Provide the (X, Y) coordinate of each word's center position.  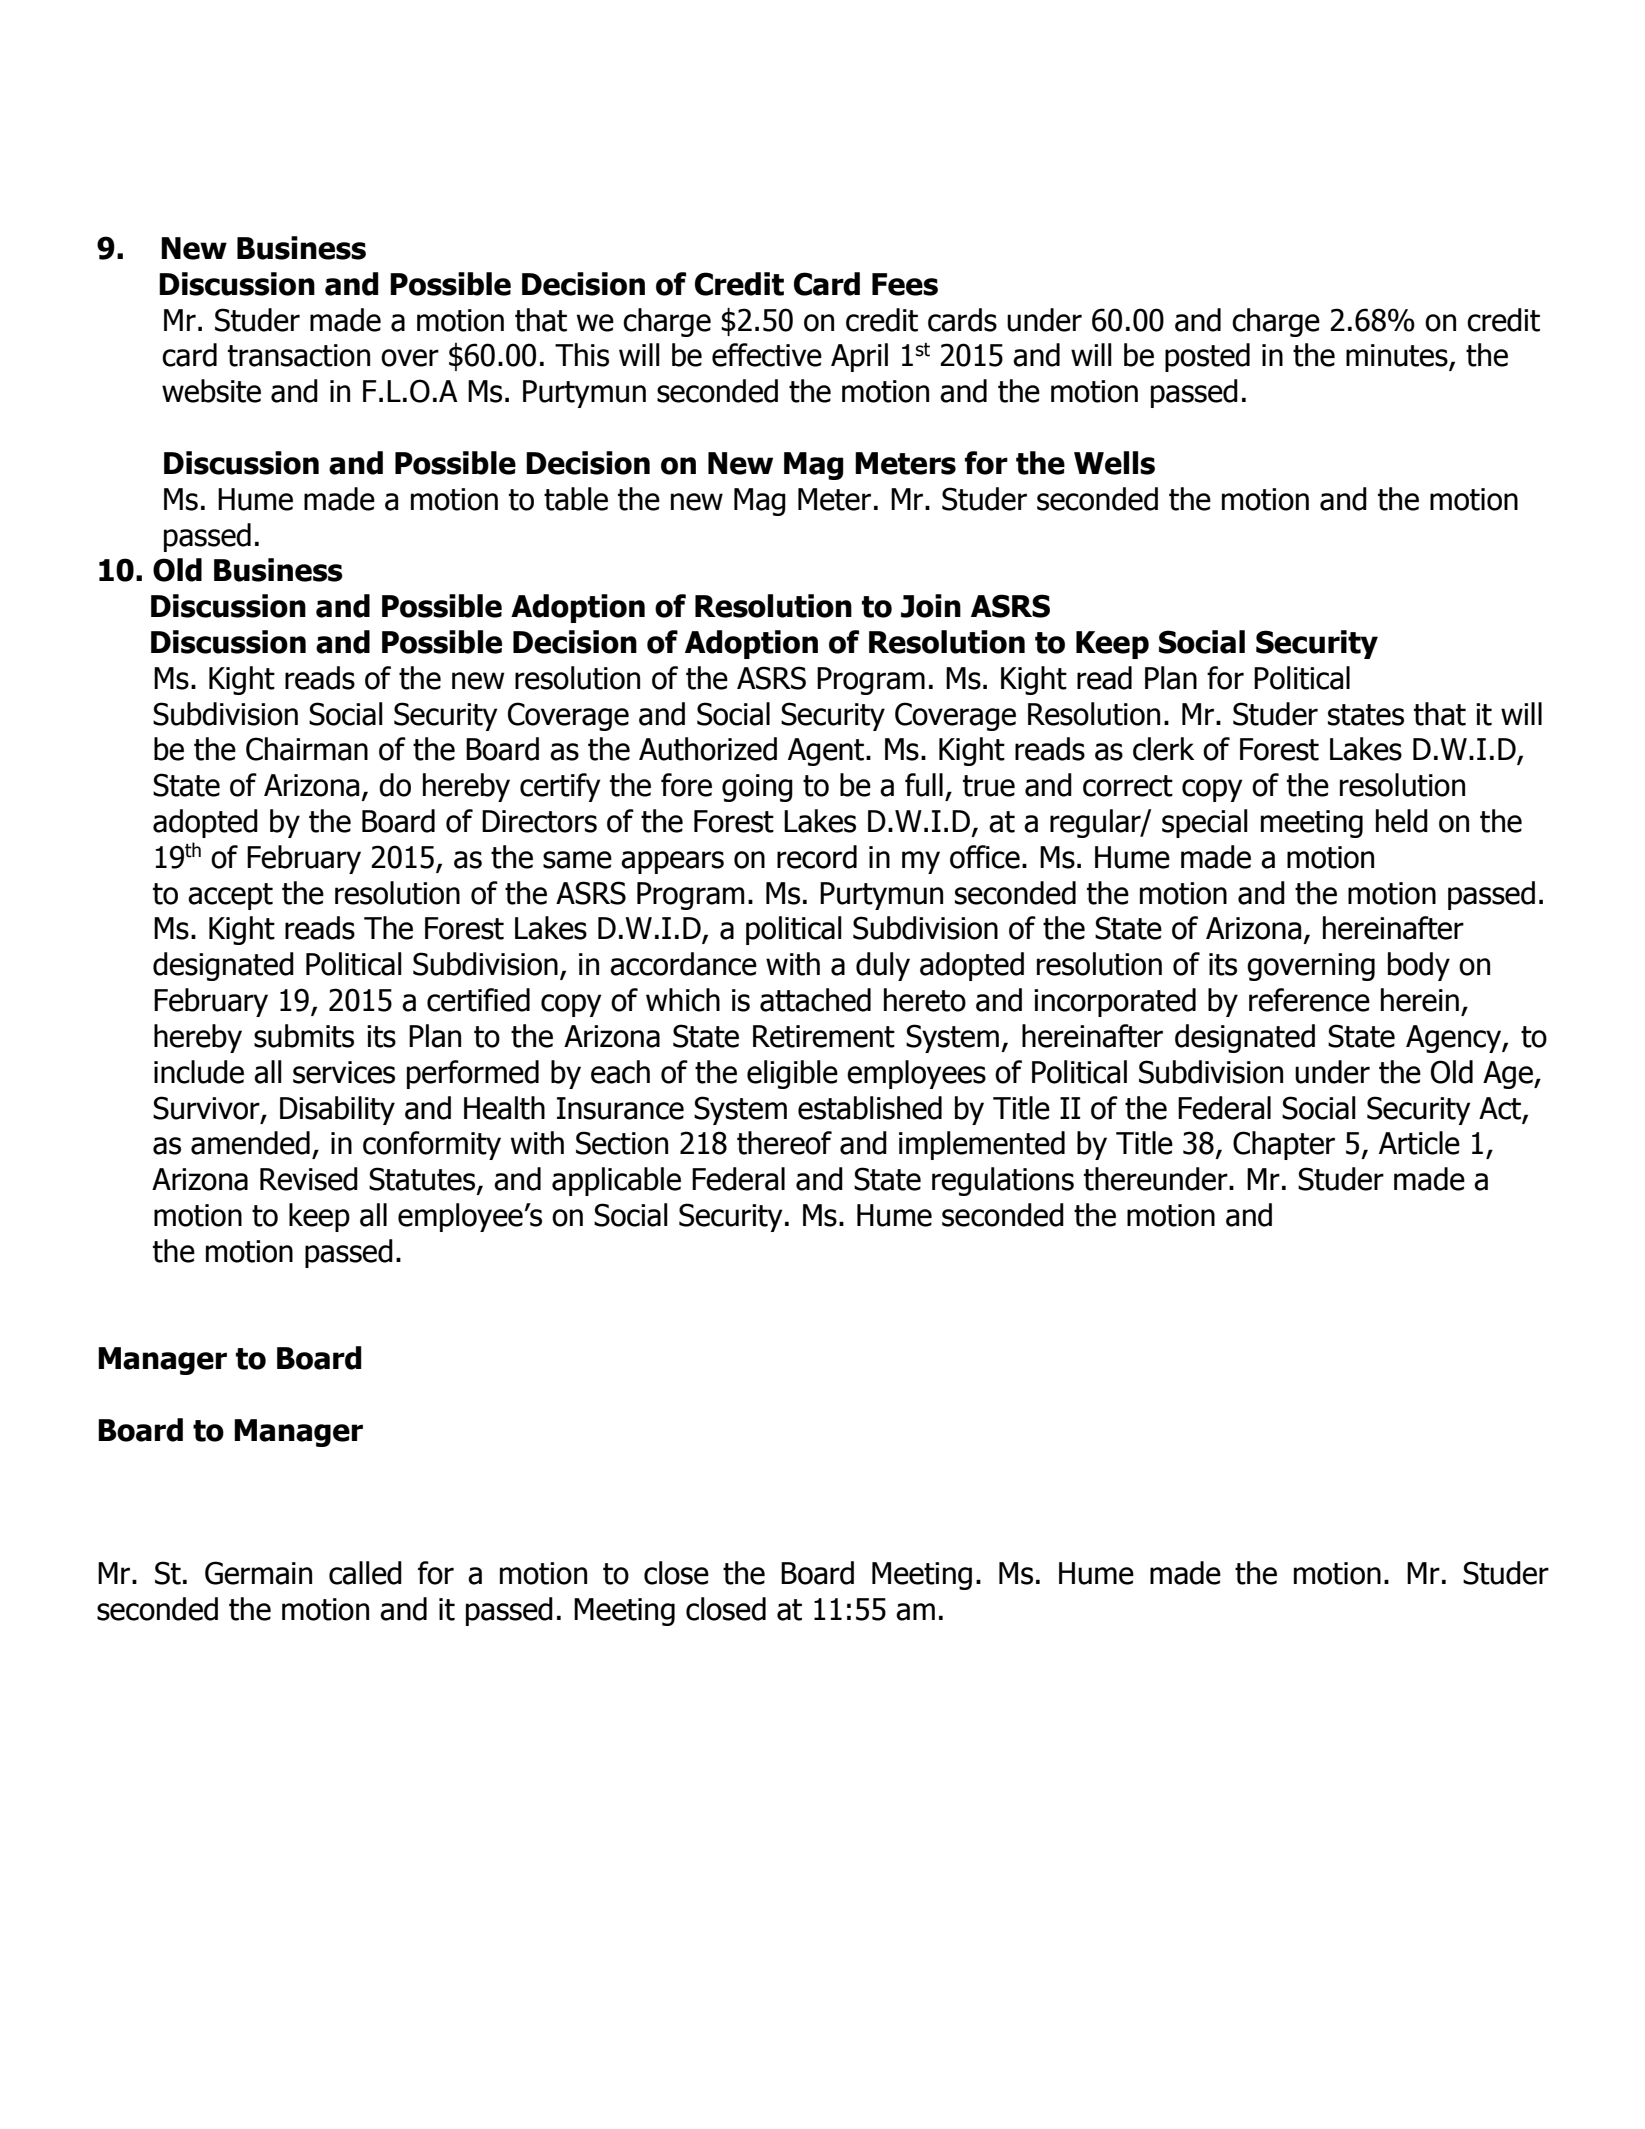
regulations (1003, 1181)
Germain (258, 1573)
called (365, 1573)
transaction (299, 355)
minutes (1398, 356)
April (859, 357)
